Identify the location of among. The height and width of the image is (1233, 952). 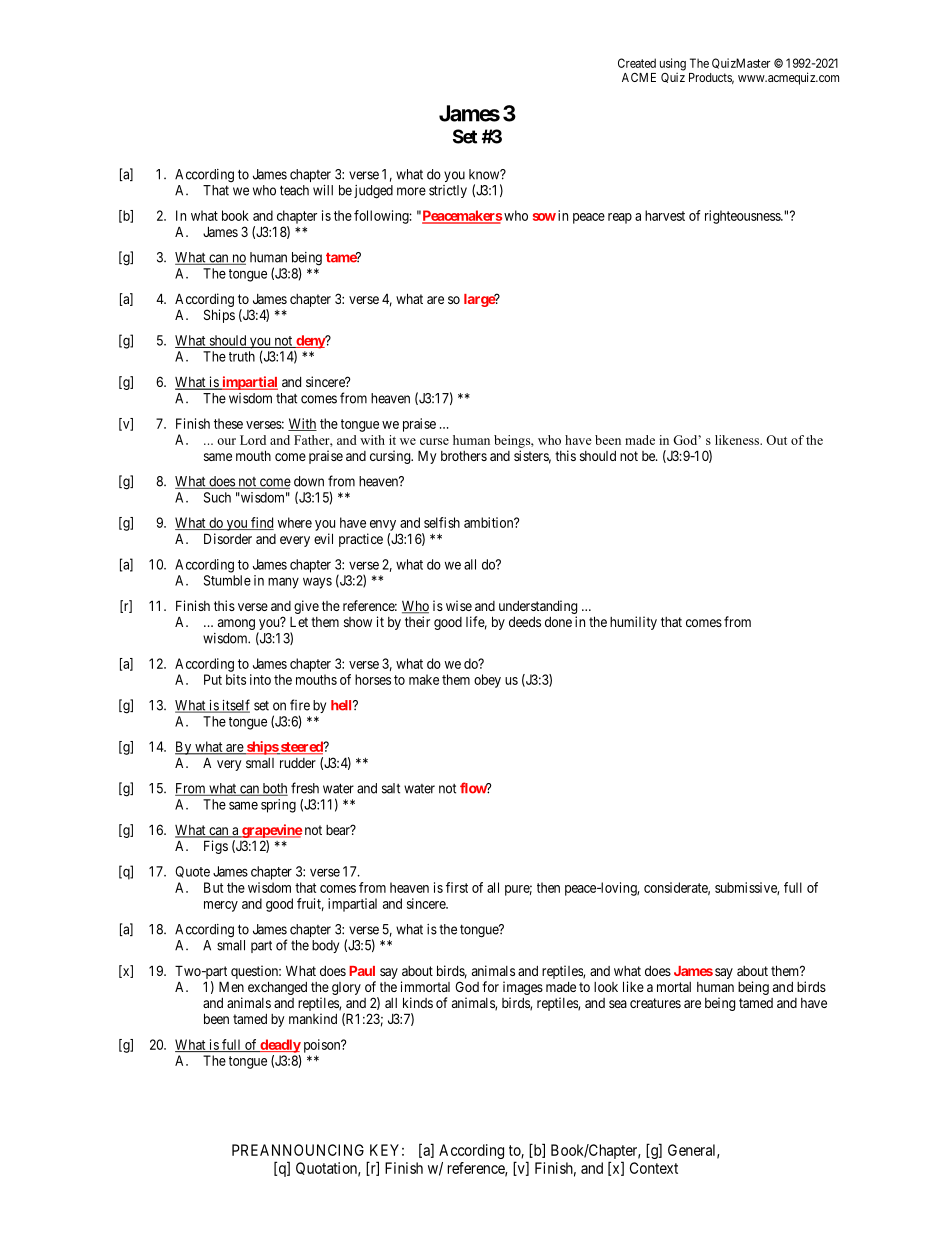
(236, 624).
